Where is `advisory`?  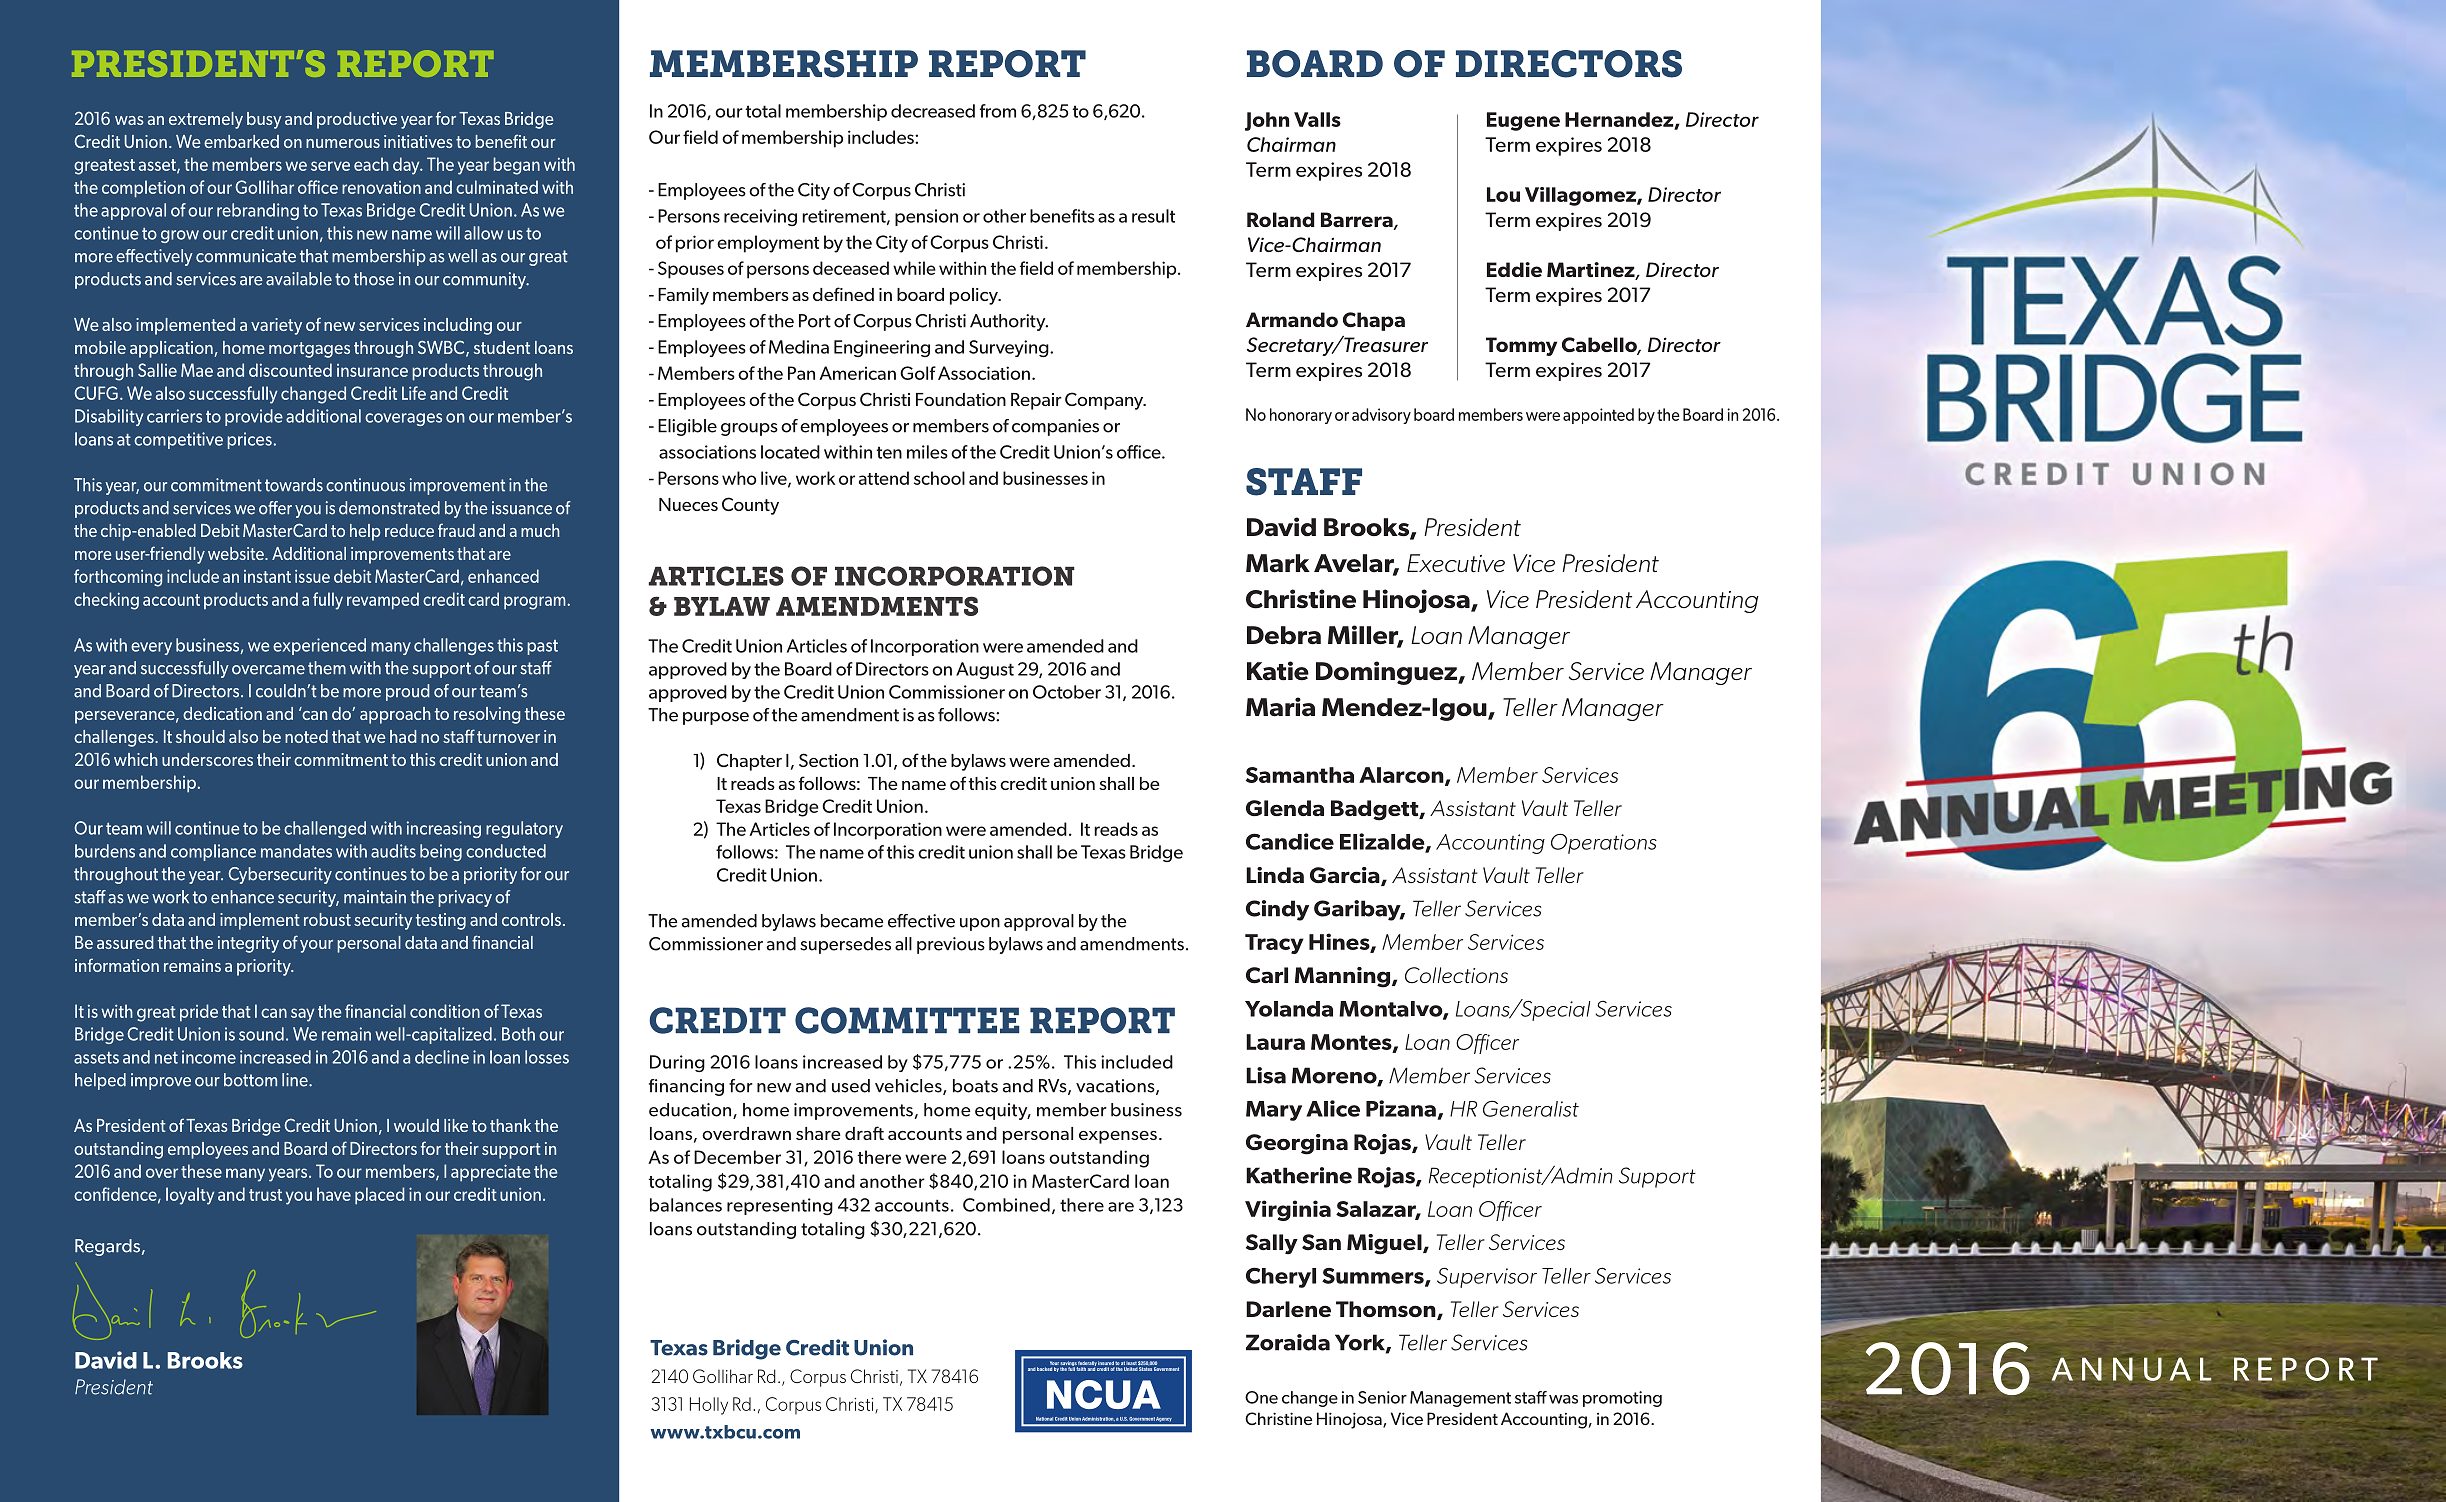 advisory is located at coordinates (1381, 416).
